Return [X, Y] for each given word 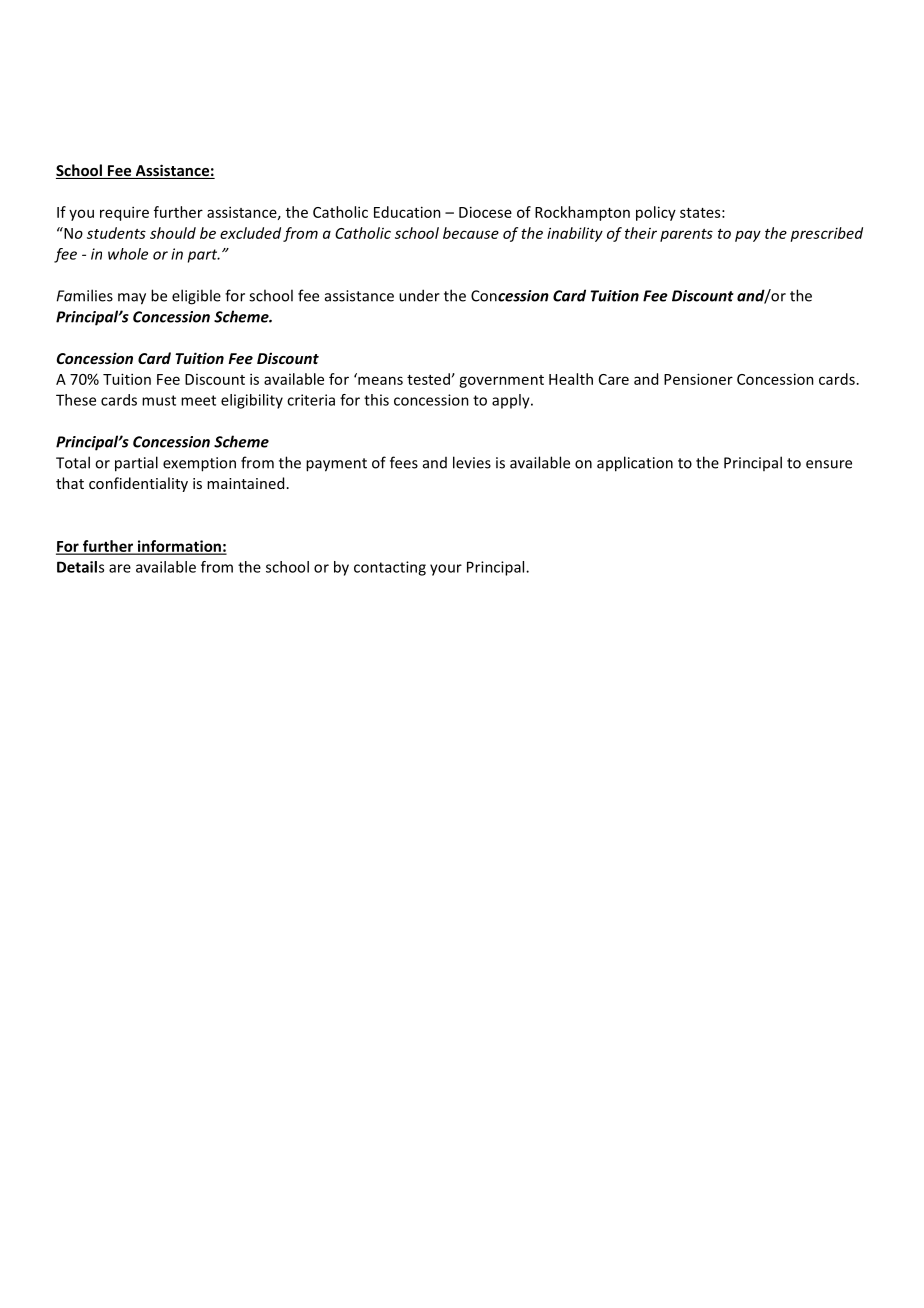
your [446, 570]
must [159, 400]
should [173, 233]
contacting [390, 568]
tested [428, 379]
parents [686, 235]
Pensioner [698, 379]
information [179, 547]
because [471, 233]
